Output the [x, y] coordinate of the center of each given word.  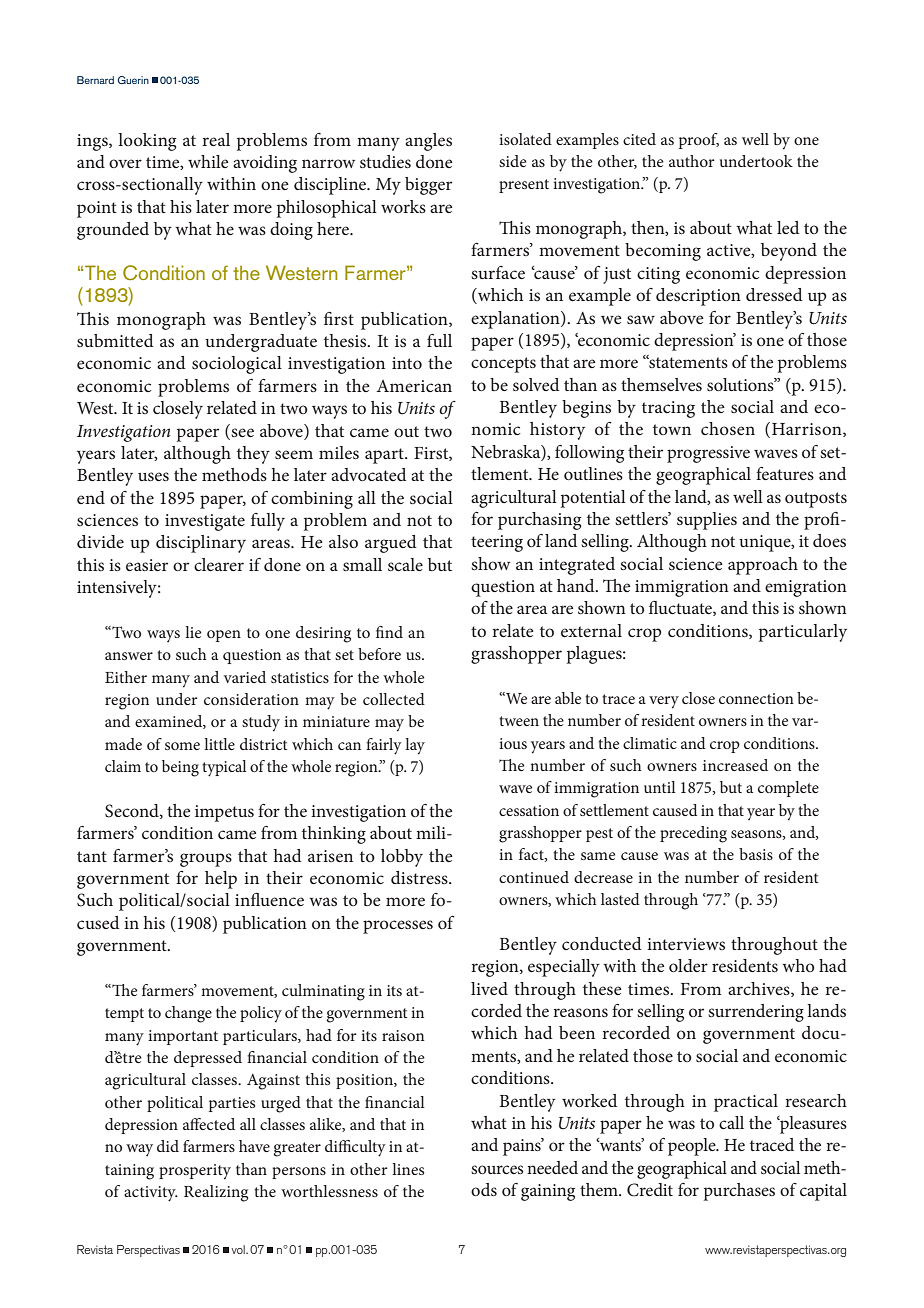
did [168, 1146]
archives [760, 989]
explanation [516, 320]
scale [405, 564]
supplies [707, 521]
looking [147, 142]
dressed [774, 294]
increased [735, 765]
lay [415, 746]
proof [699, 141]
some [182, 746]
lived [489, 988]
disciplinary [201, 544]
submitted [115, 340]
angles [428, 142]
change [188, 1014]
